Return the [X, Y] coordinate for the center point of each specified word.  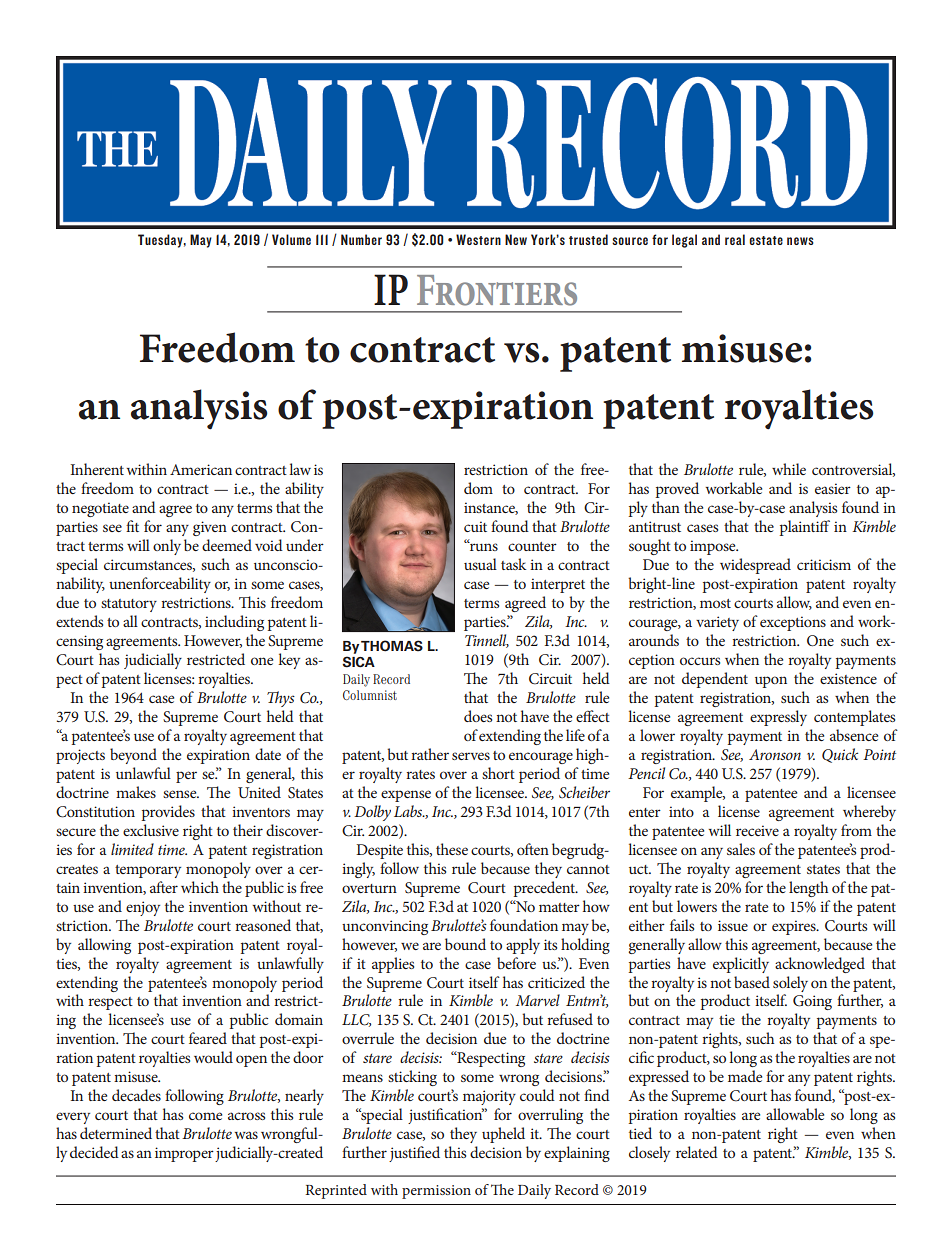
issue [733, 925]
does [478, 716]
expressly [778, 718]
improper [184, 1154]
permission [436, 1192]
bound [465, 944]
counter [532, 546]
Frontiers [497, 290]
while [789, 469]
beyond [133, 756]
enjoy [143, 908]
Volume [291, 239]
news [800, 241]
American [201, 469]
